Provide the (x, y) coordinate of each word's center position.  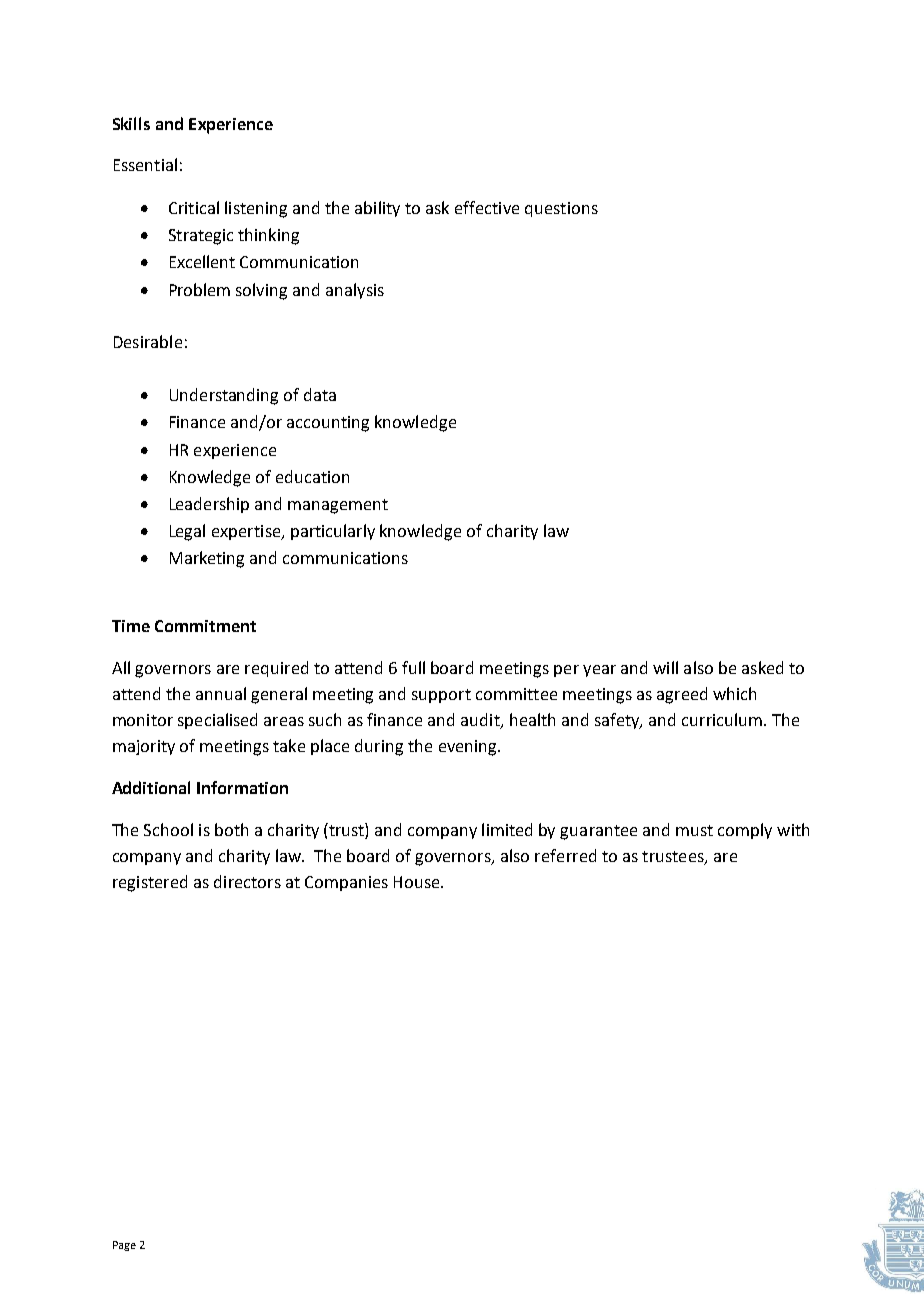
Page (124, 1246)
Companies (346, 883)
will (665, 667)
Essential (145, 164)
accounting (328, 424)
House (418, 882)
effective (487, 207)
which (734, 693)
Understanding (224, 396)
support (441, 696)
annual (221, 693)
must (694, 830)
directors (247, 881)
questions (561, 209)
